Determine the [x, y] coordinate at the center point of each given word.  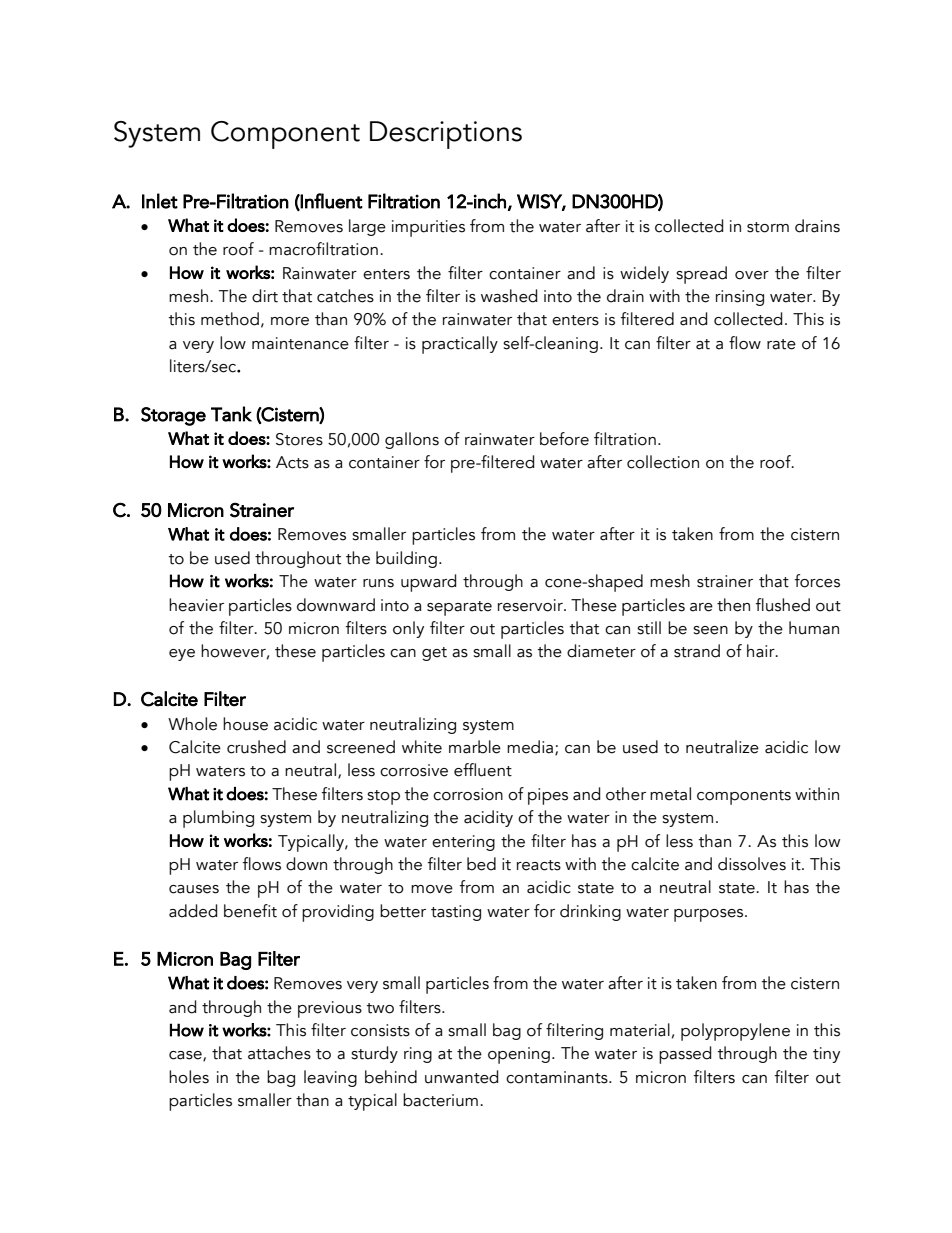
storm [768, 227]
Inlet [160, 201]
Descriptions [446, 135]
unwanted [461, 1077]
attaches [279, 1053]
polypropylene [735, 1032]
